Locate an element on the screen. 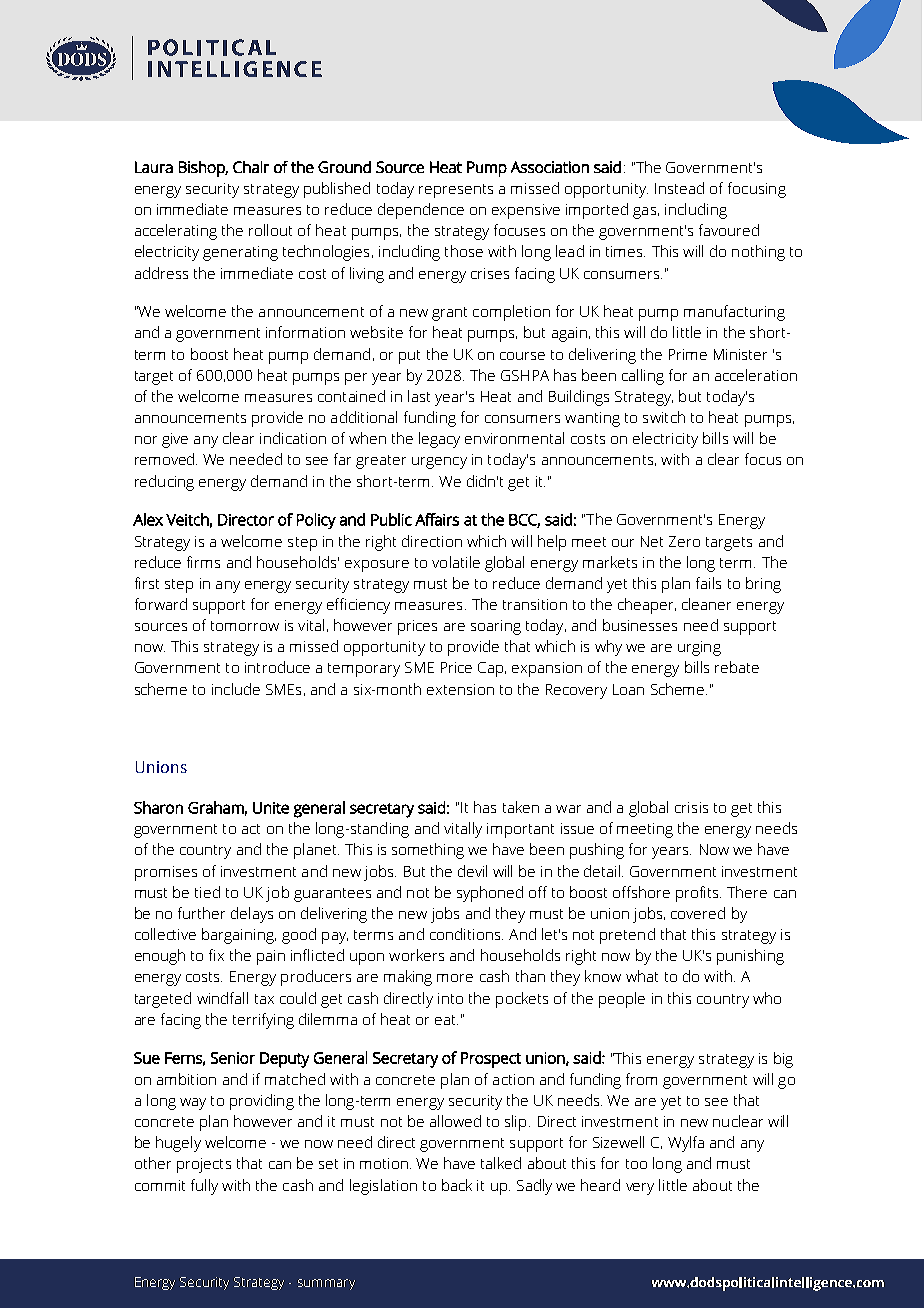 Image resolution: width=924 pixels, height=1308 pixels. fully is located at coordinates (204, 1187).
